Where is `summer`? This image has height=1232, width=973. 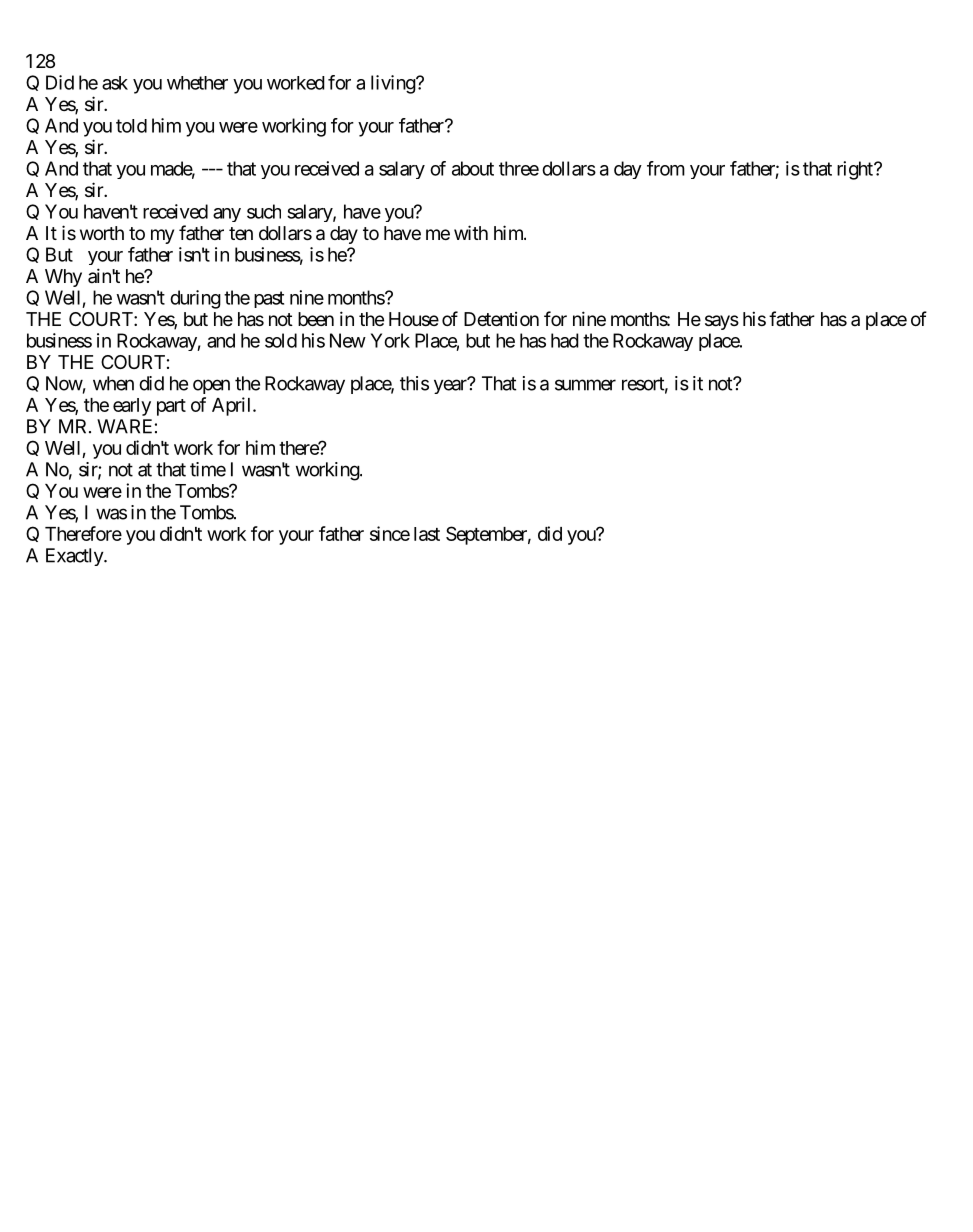 summer is located at coordinates (585, 385).
